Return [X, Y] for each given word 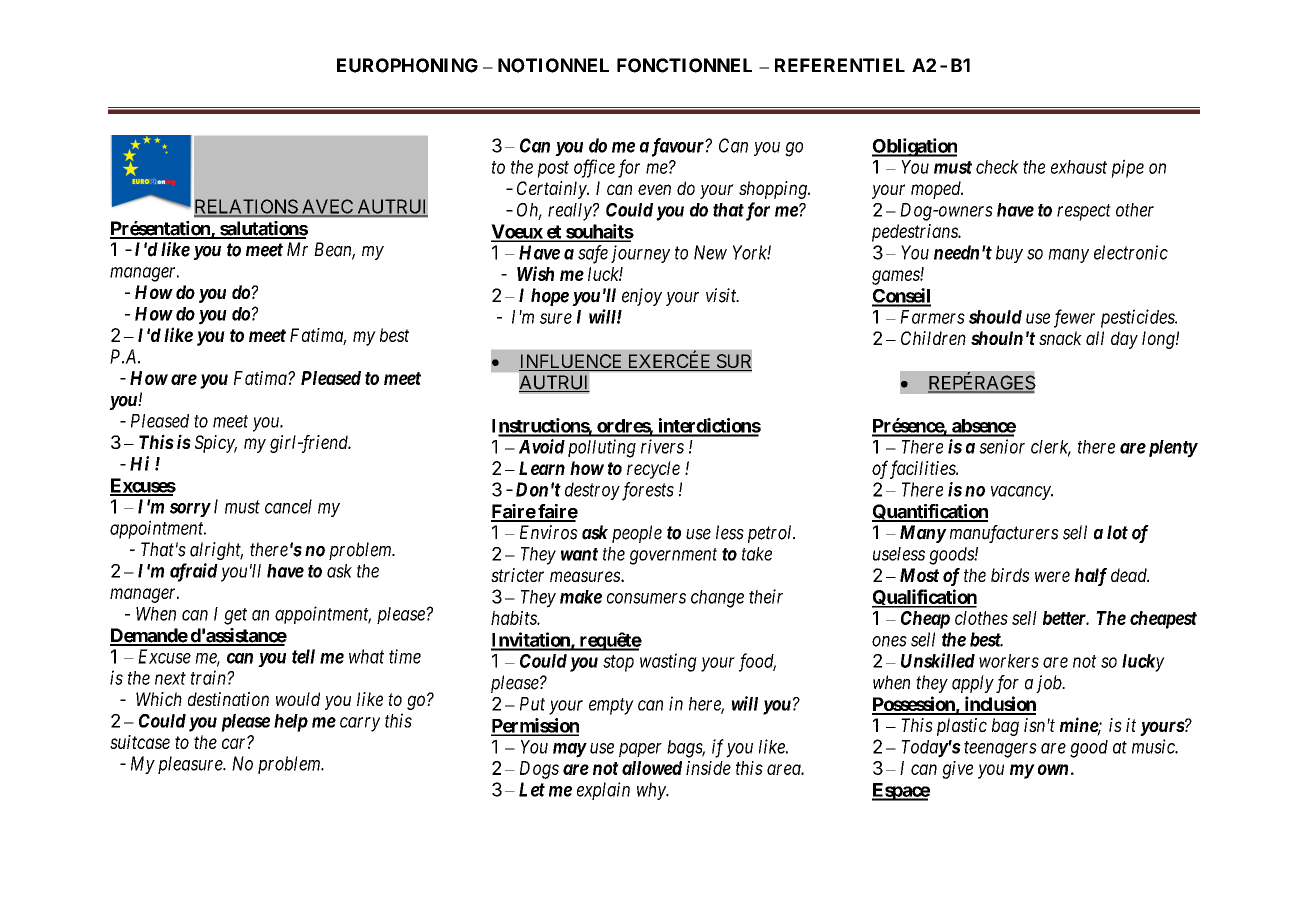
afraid [194, 572]
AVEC [327, 207]
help [291, 723]
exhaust [1079, 167]
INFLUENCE [572, 362]
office [594, 168]
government [673, 556]
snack [1060, 338]
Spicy [216, 444]
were [1052, 576]
